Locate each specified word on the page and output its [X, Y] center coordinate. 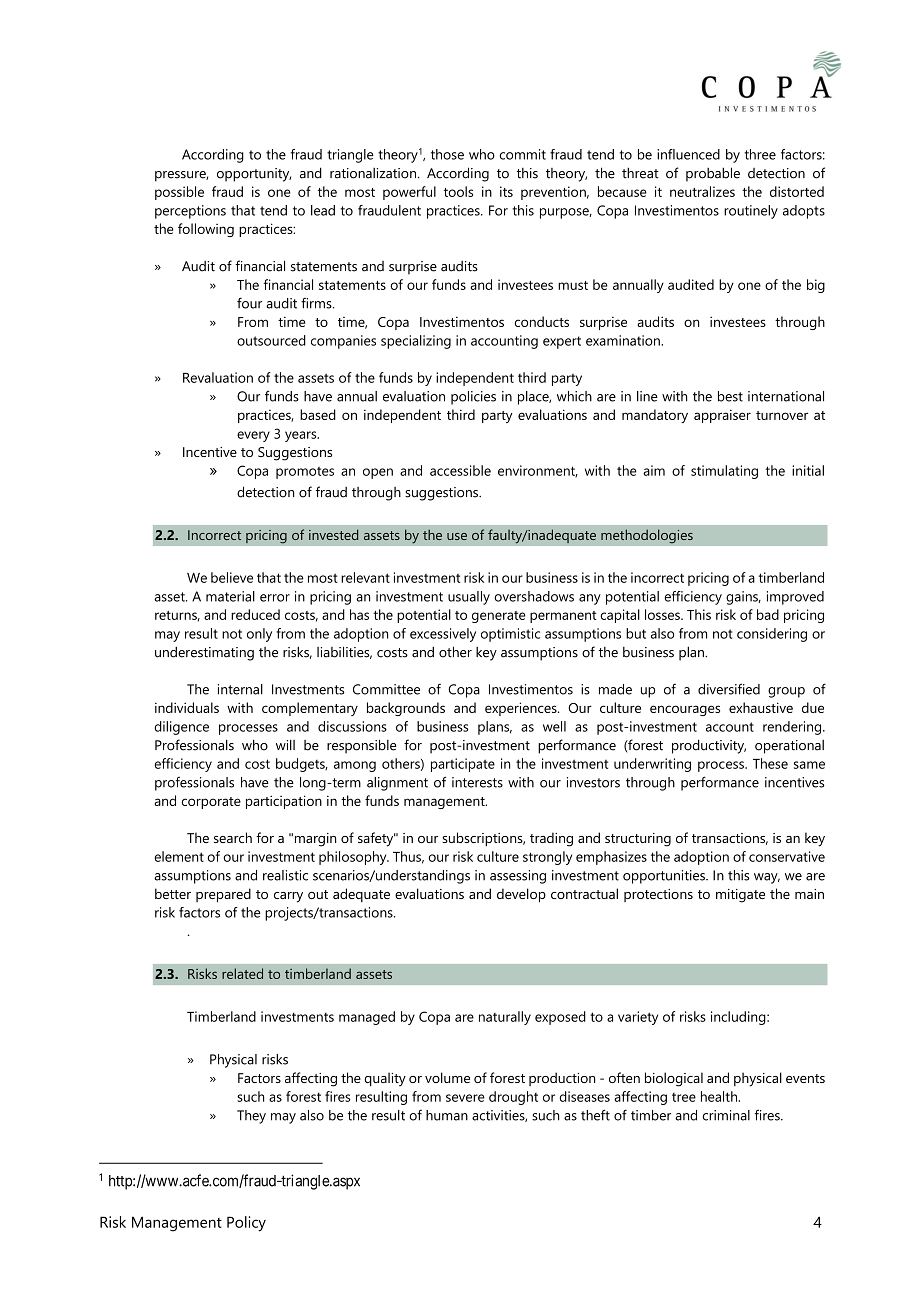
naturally [505, 1018]
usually [469, 598]
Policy [246, 1224]
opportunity [254, 175]
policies [473, 398]
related [242, 973]
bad [768, 614]
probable [713, 174]
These [770, 763]
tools [458, 191]
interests [477, 782]
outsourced [271, 340]
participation [284, 802]
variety [638, 1018]
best [730, 396]
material [230, 596]
